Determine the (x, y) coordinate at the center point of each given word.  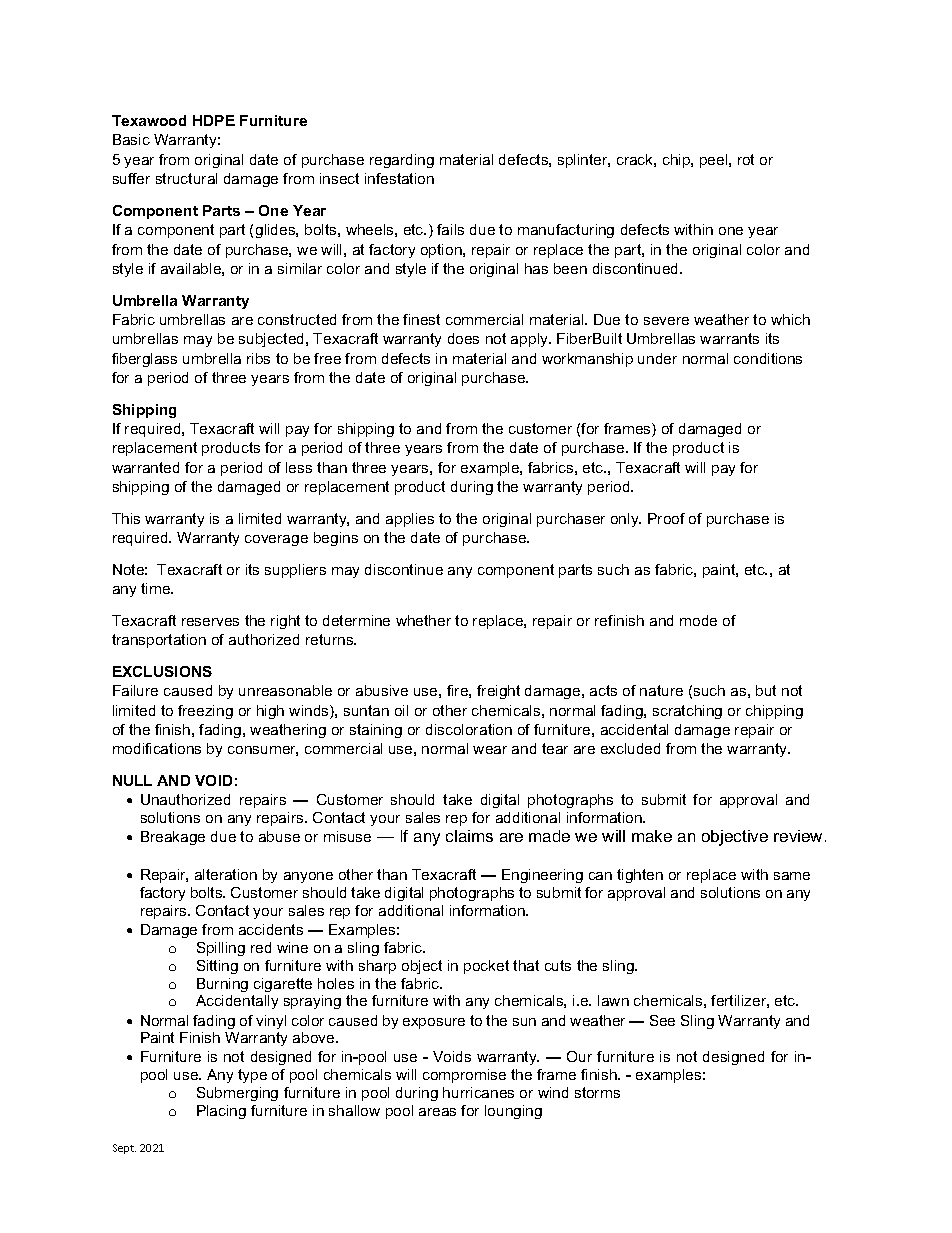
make (652, 836)
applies (410, 520)
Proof (666, 518)
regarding (402, 161)
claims (469, 836)
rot (746, 159)
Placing (221, 1112)
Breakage (173, 838)
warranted (145, 467)
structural (186, 178)
